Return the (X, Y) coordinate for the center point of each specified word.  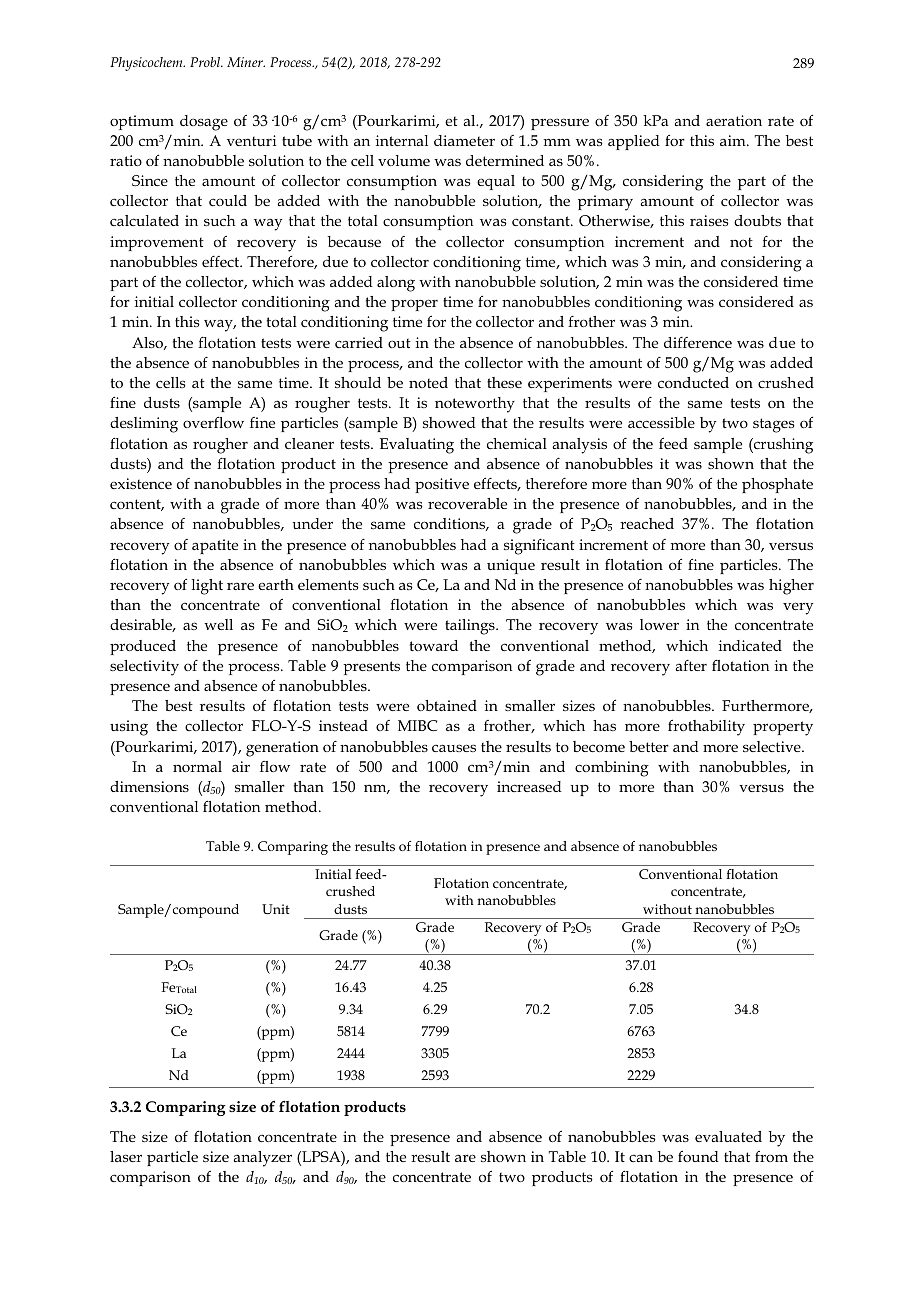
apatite (215, 546)
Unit (276, 909)
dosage (204, 123)
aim (734, 140)
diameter (464, 140)
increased (529, 786)
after (691, 665)
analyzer (262, 1159)
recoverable (467, 503)
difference (698, 342)
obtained (447, 705)
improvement (157, 243)
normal (197, 766)
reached (647, 523)
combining (612, 769)
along (396, 284)
